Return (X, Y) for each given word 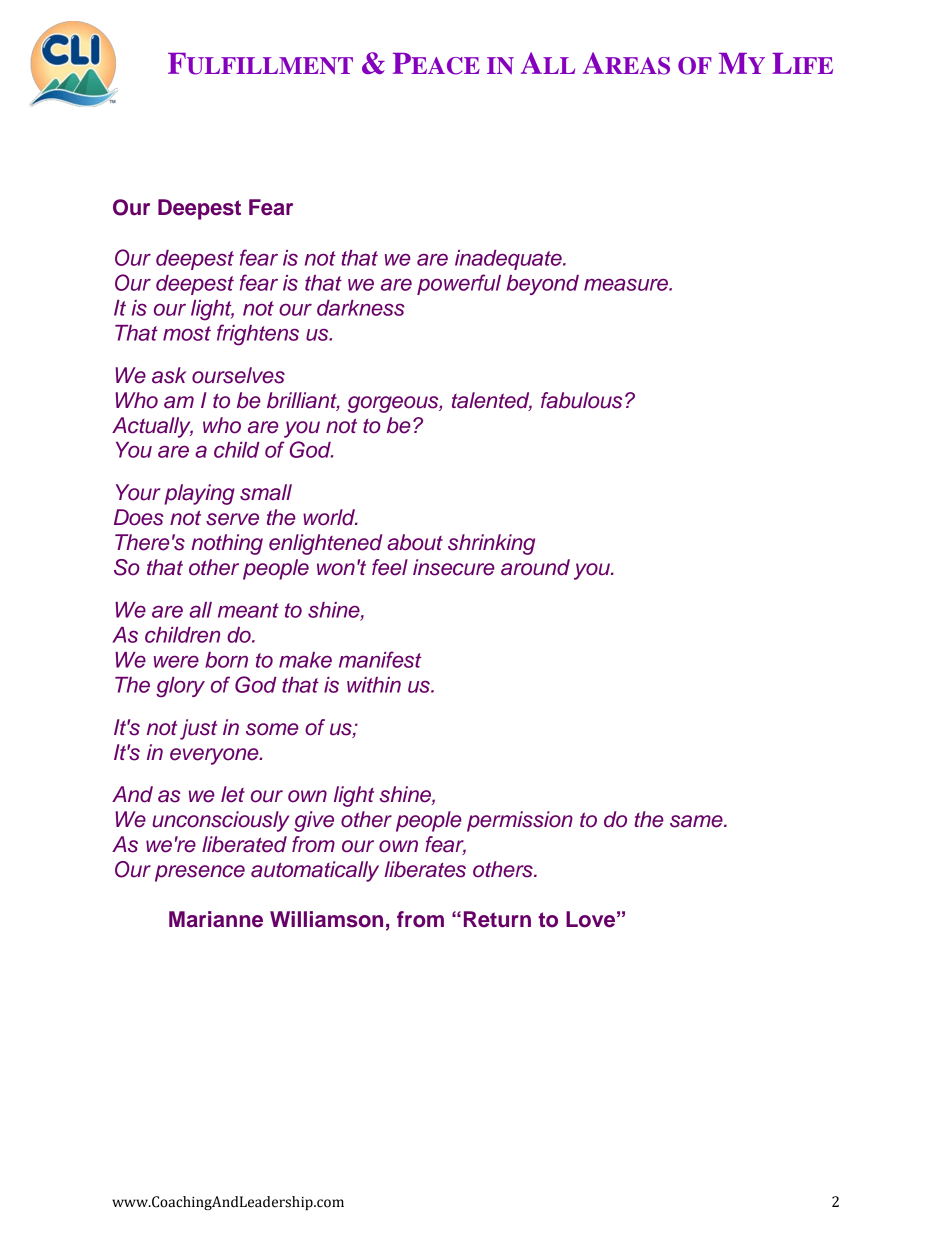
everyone (215, 756)
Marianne (216, 919)
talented (492, 401)
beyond (543, 285)
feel (390, 567)
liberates (425, 869)
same (697, 821)
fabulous (581, 400)
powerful (459, 284)
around (535, 567)
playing (199, 494)
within (374, 685)
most (187, 333)
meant (248, 610)
